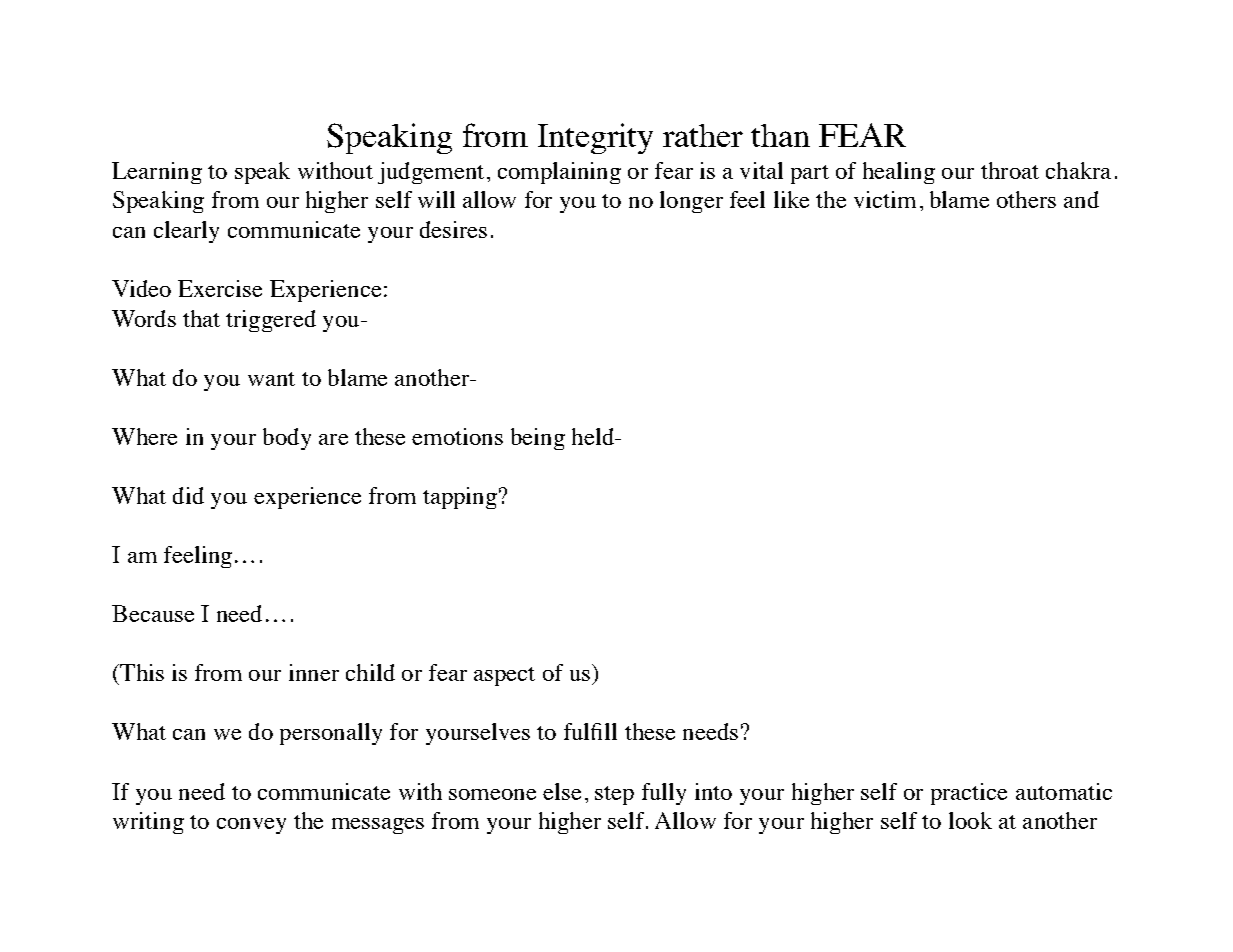  What do you see at coordinates (460, 498) in the page?
I see `tapping` at bounding box center [460, 498].
